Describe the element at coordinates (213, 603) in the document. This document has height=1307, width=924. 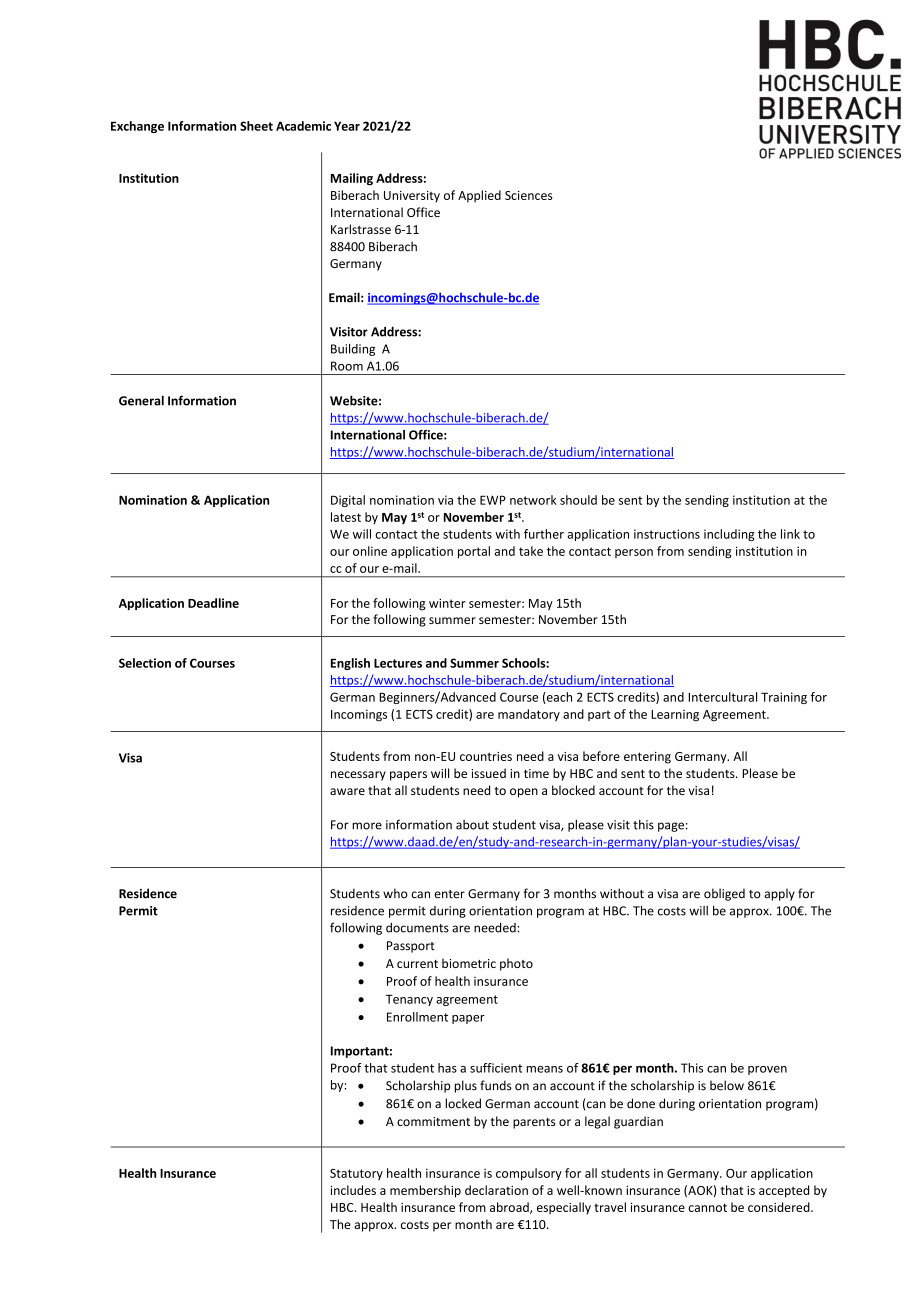
I see `Deadline` at that location.
